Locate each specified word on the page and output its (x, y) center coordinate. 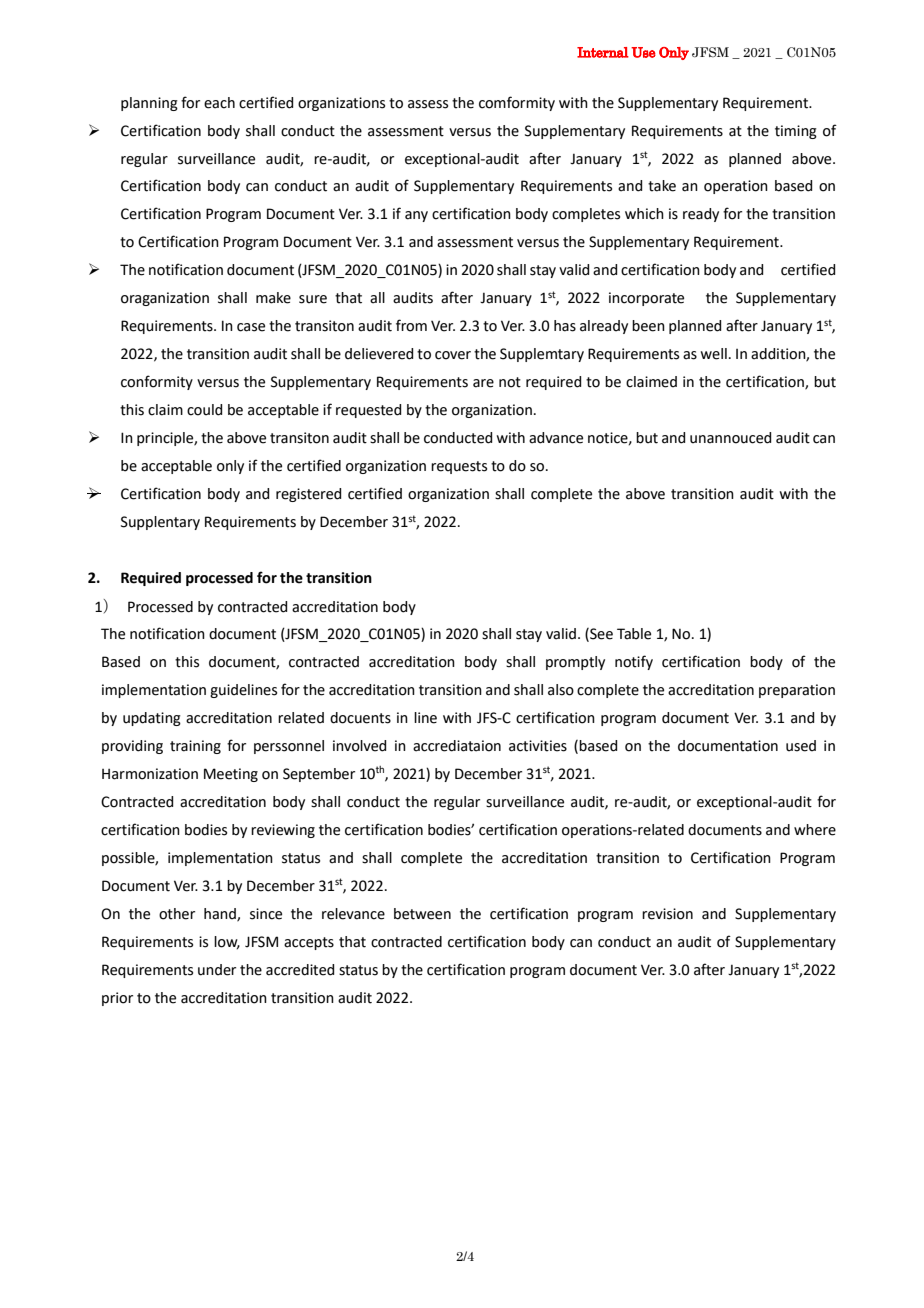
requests (459, 467)
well (713, 354)
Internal (603, 52)
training (195, 747)
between (422, 914)
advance (556, 438)
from (411, 325)
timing (796, 132)
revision (667, 914)
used (801, 746)
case (251, 327)
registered (308, 495)
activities (538, 746)
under (217, 970)
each (219, 103)
